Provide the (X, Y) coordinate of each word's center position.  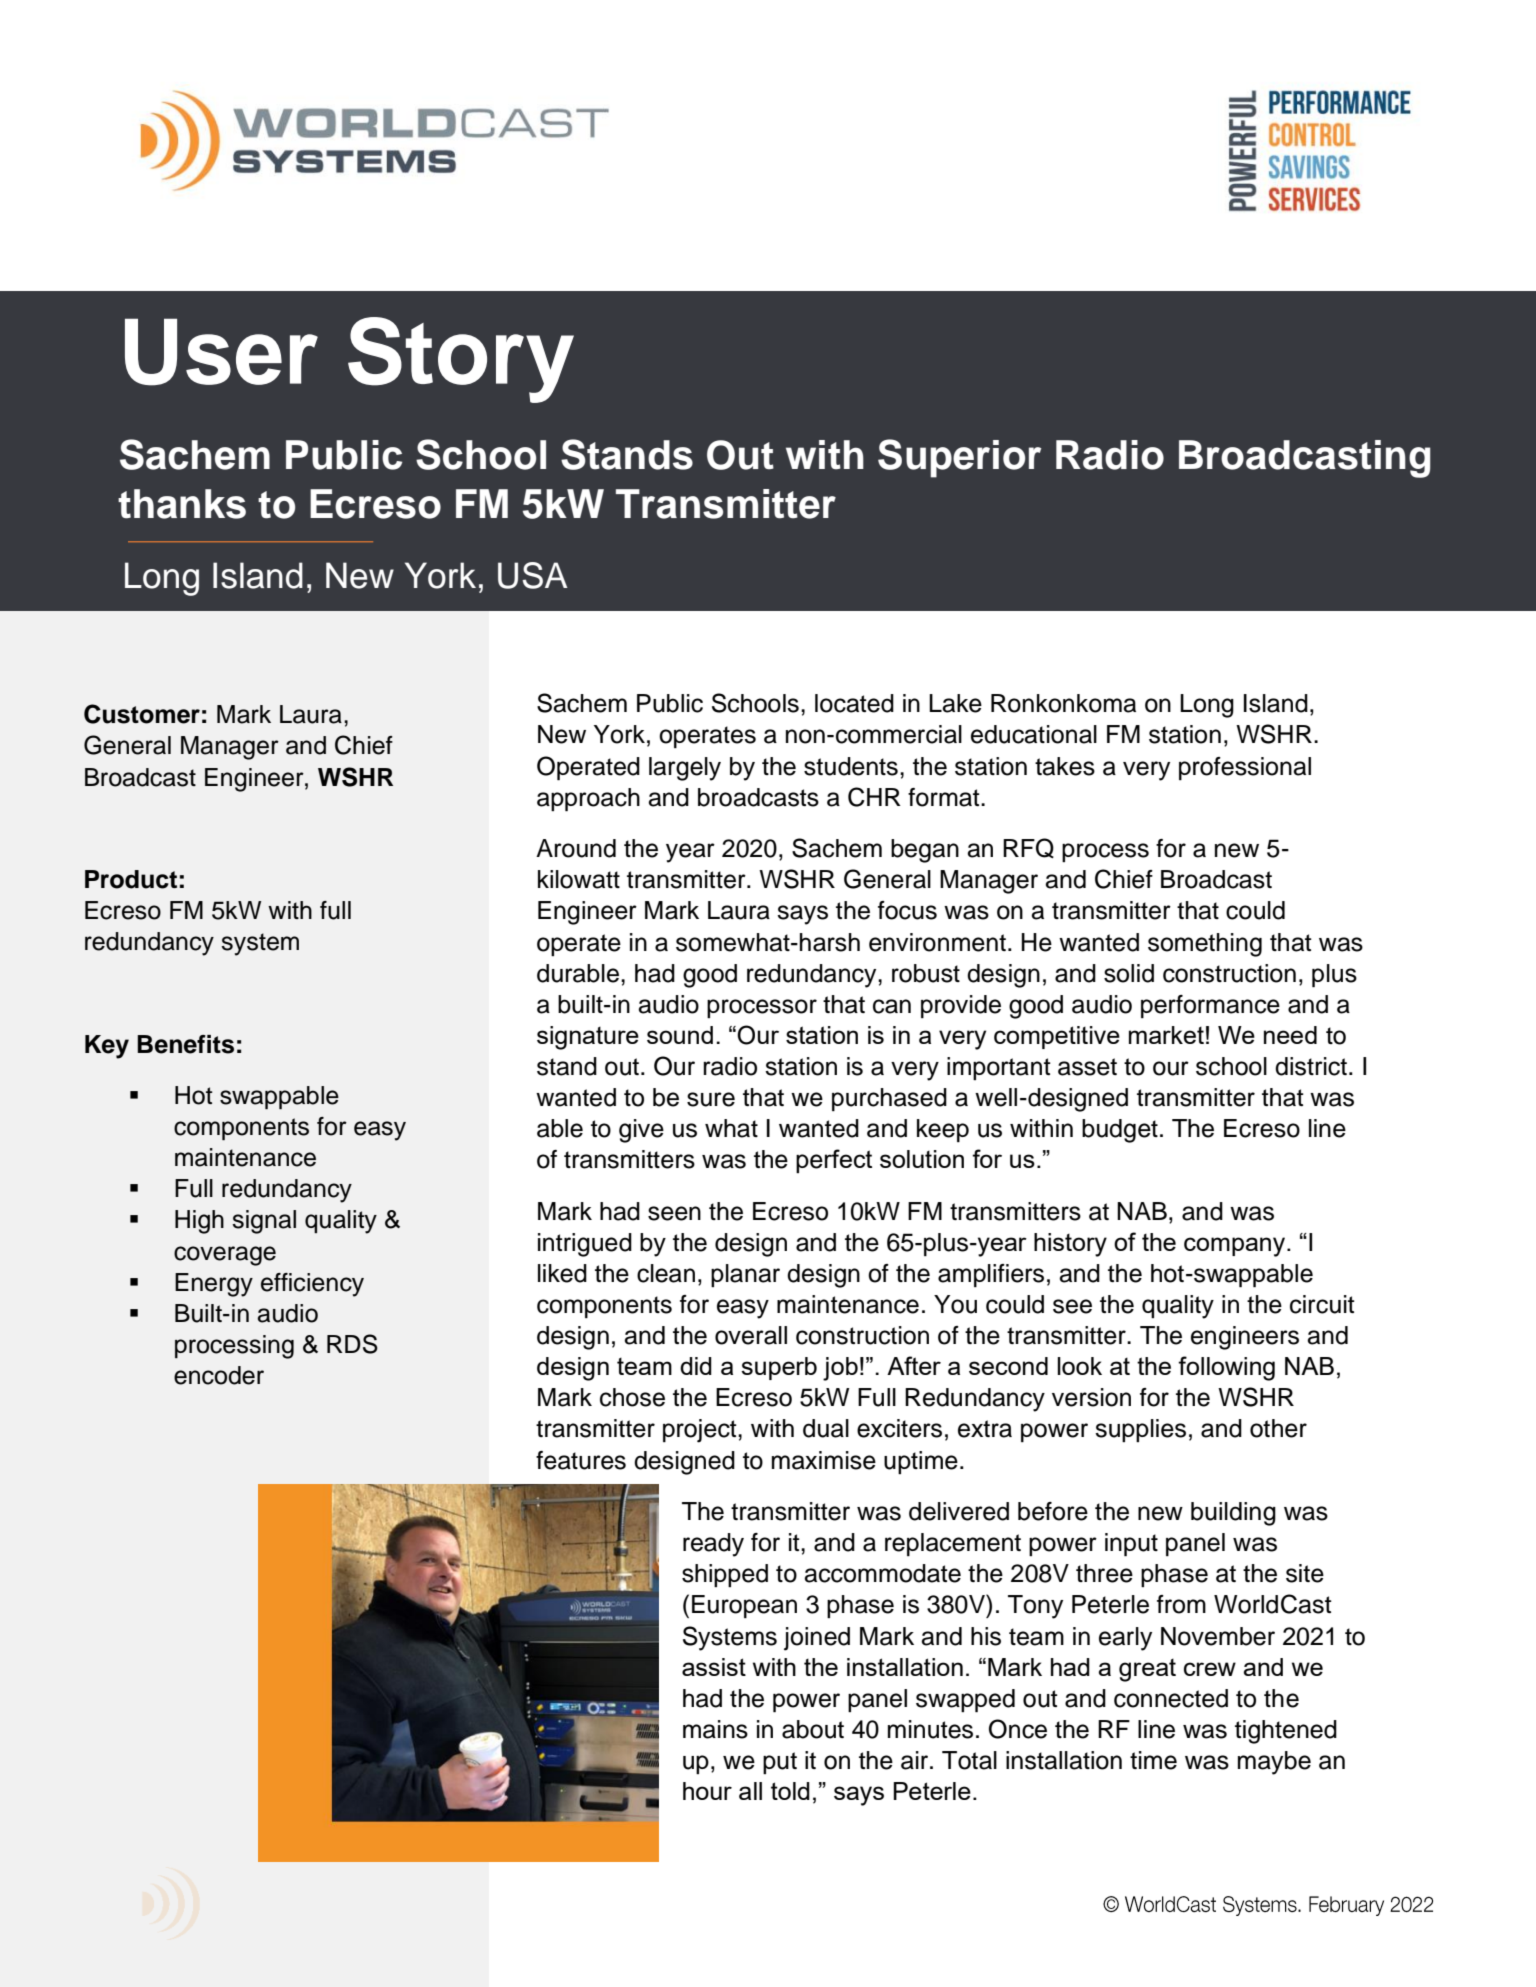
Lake (955, 703)
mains (715, 1729)
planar (745, 1275)
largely (685, 769)
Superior (959, 458)
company (1236, 1247)
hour (707, 1791)
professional (1245, 769)
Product (131, 879)
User (221, 352)
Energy (214, 1285)
